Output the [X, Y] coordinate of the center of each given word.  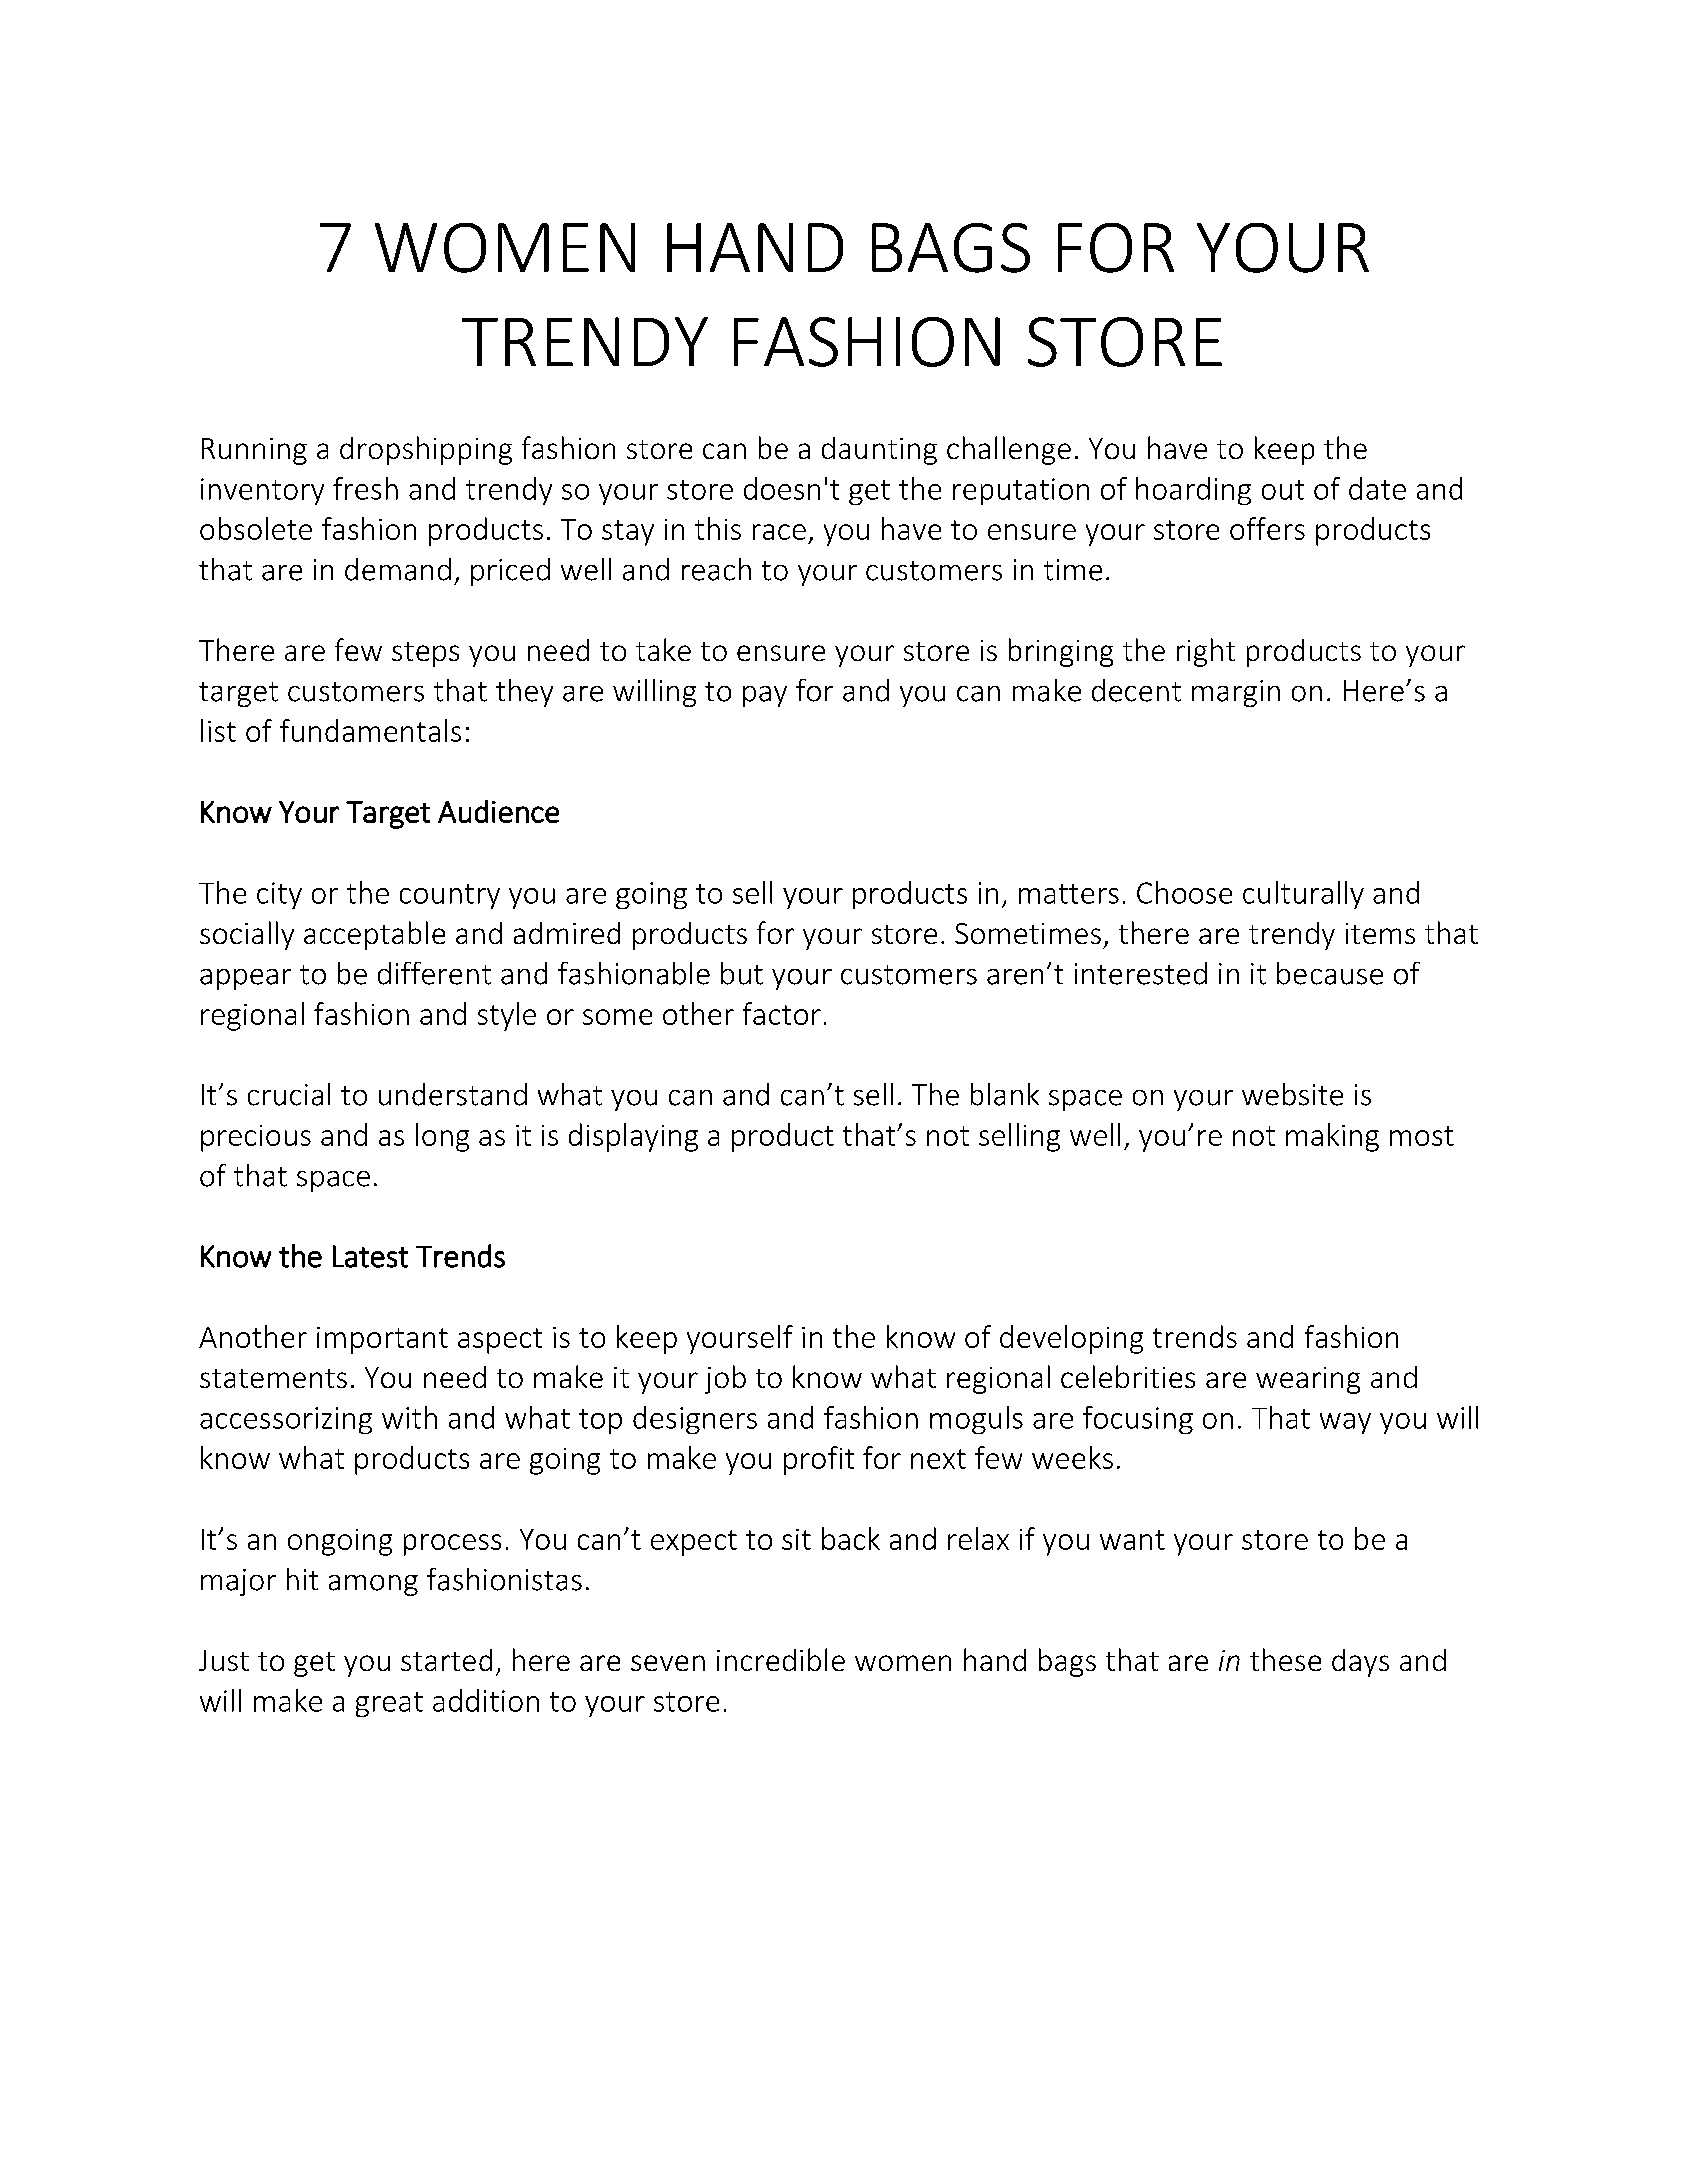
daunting [879, 451]
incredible [781, 1659]
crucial [289, 1094]
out [1283, 490]
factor [782, 1013]
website [1292, 1094]
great [389, 1704]
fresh [365, 488]
